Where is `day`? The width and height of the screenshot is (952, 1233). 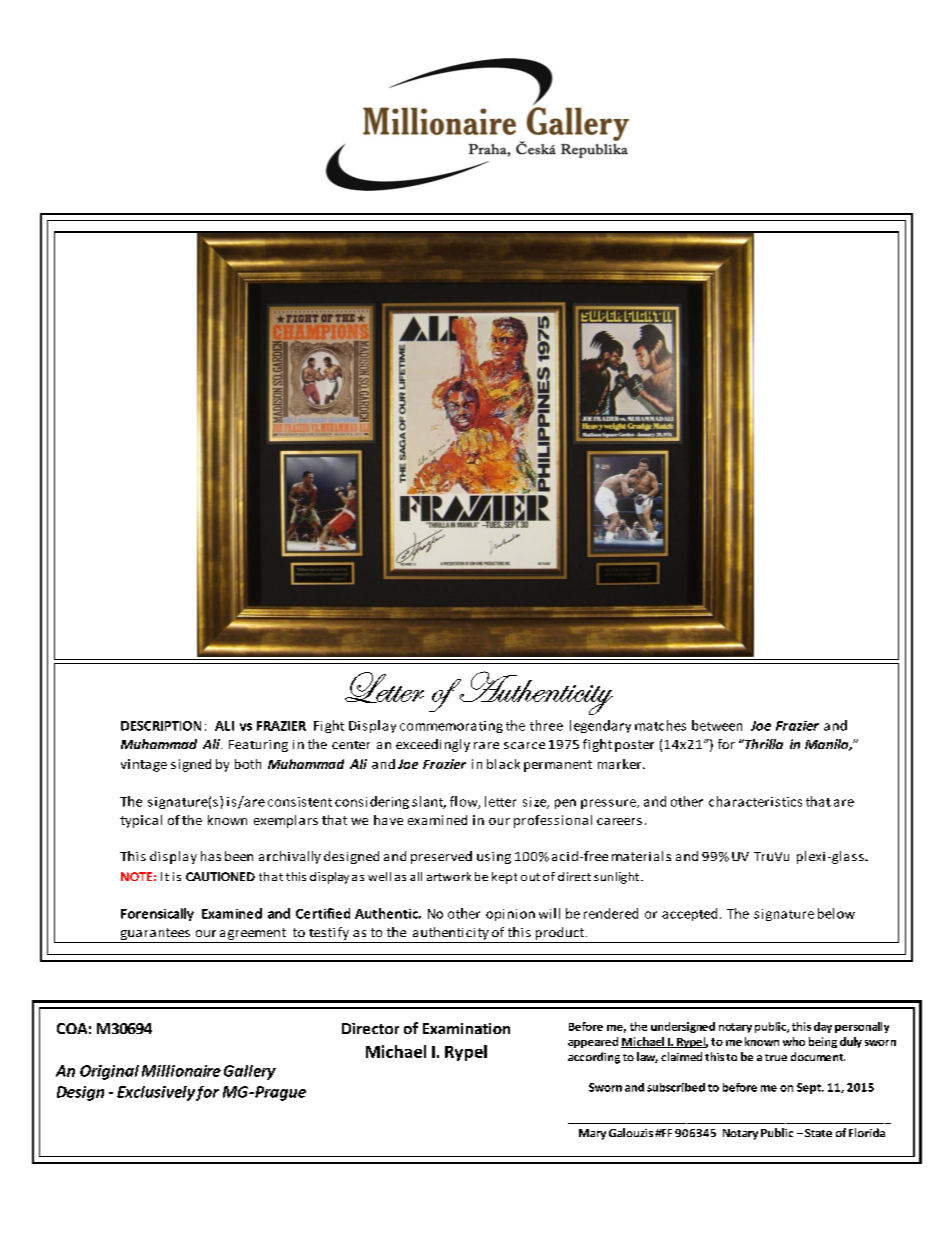
day is located at coordinates (823, 1027).
